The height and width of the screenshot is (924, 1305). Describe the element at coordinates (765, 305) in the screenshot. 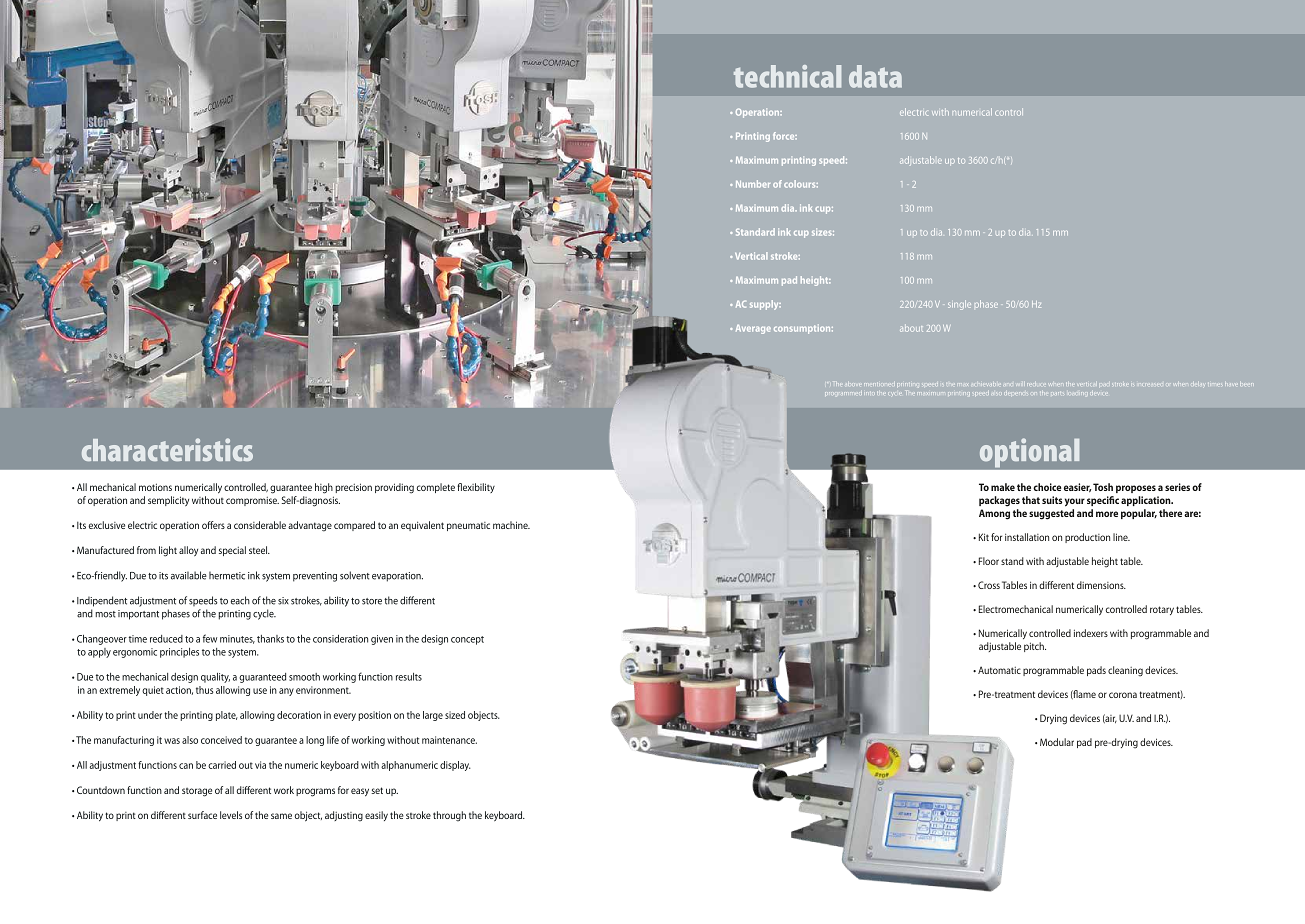

I see `supply` at that location.
